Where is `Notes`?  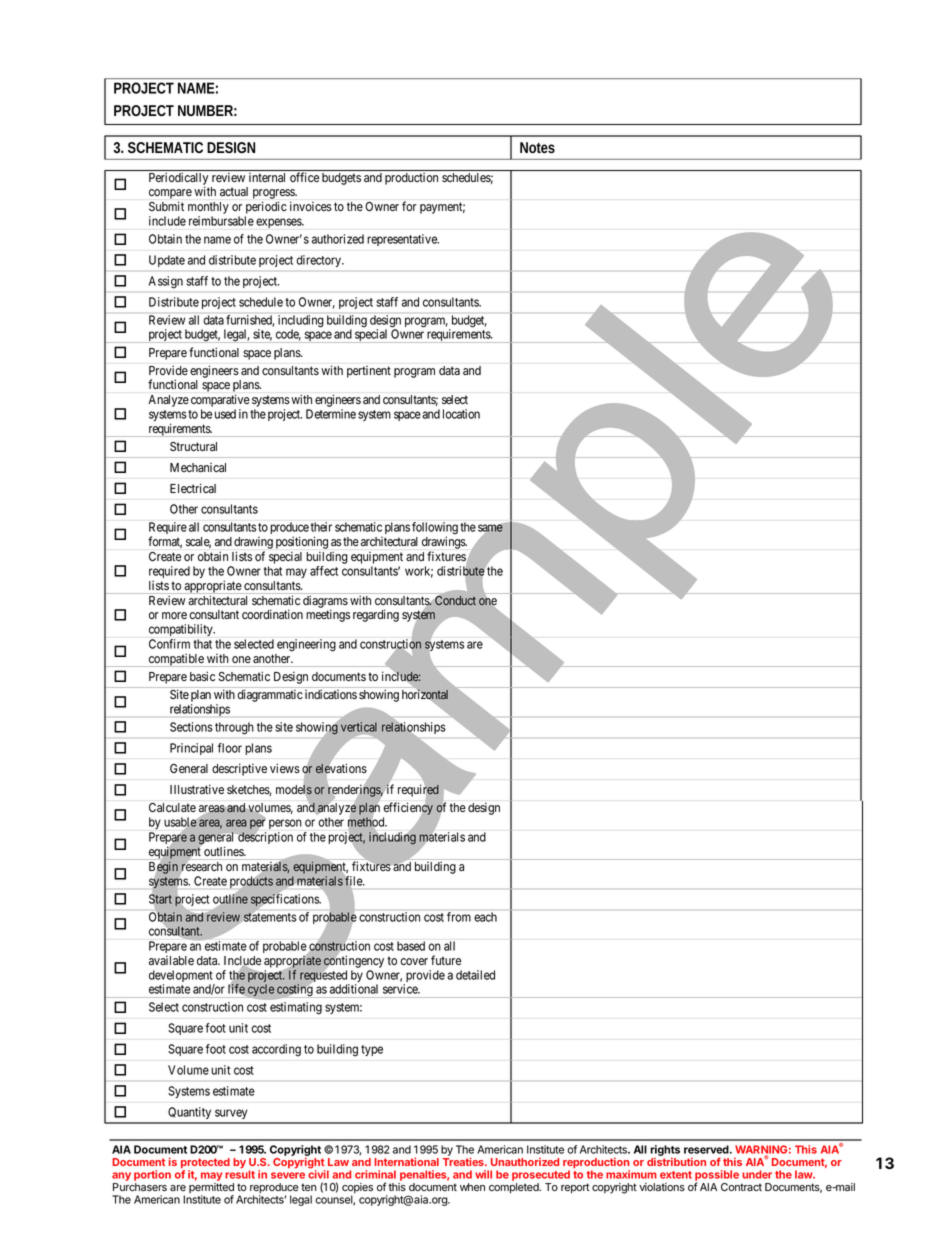
Notes is located at coordinates (537, 147).
